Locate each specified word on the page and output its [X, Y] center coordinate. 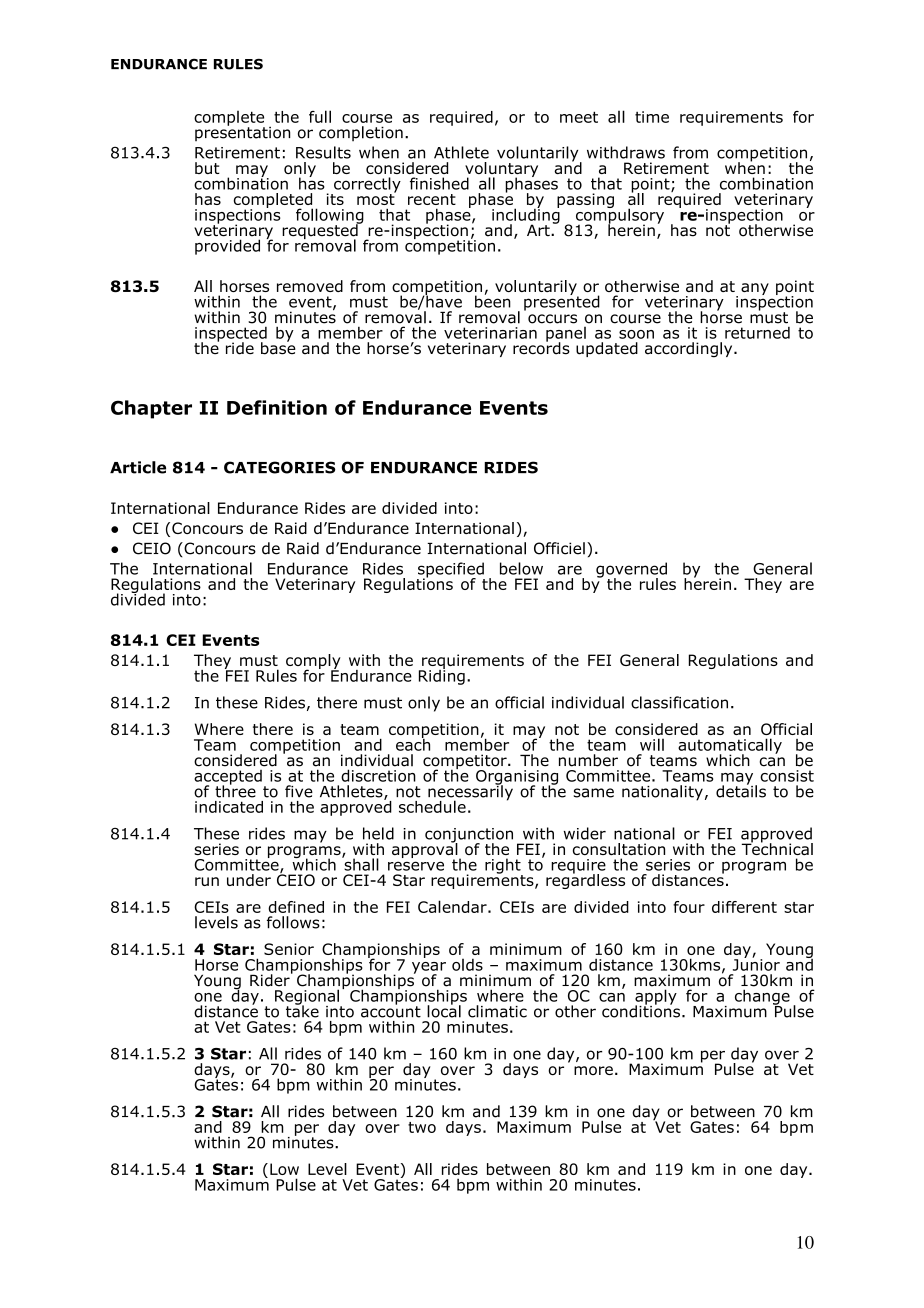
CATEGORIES [280, 467]
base [278, 347]
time [652, 117]
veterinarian [490, 333]
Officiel [559, 548]
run [207, 881]
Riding [442, 676]
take [302, 1010]
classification [679, 702]
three [235, 790]
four [689, 907]
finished [439, 183]
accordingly [690, 350]
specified [451, 571]
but [207, 168]
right [504, 867]
